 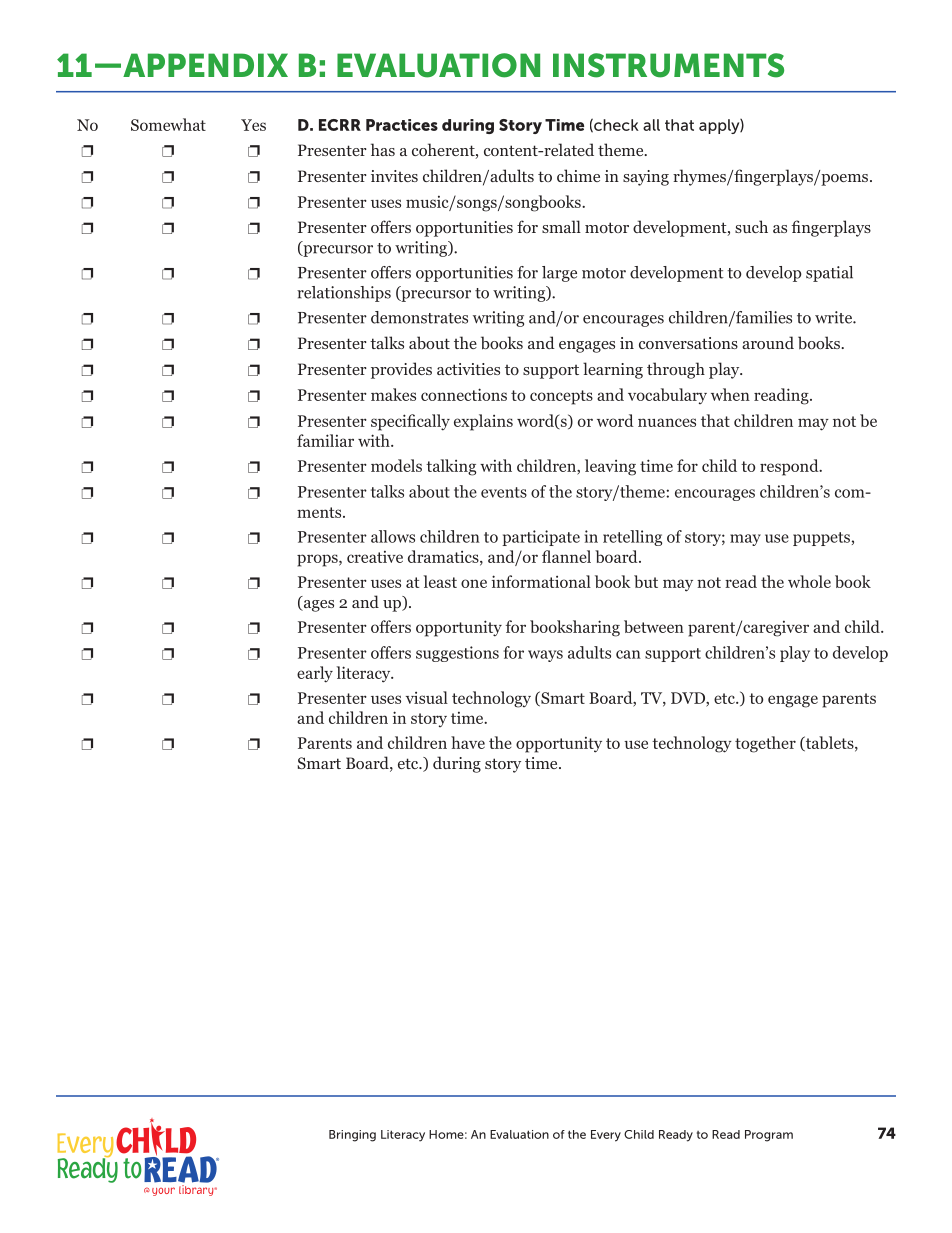 What do you see at coordinates (606, 1136) in the image?
I see `Every` at bounding box center [606, 1136].
